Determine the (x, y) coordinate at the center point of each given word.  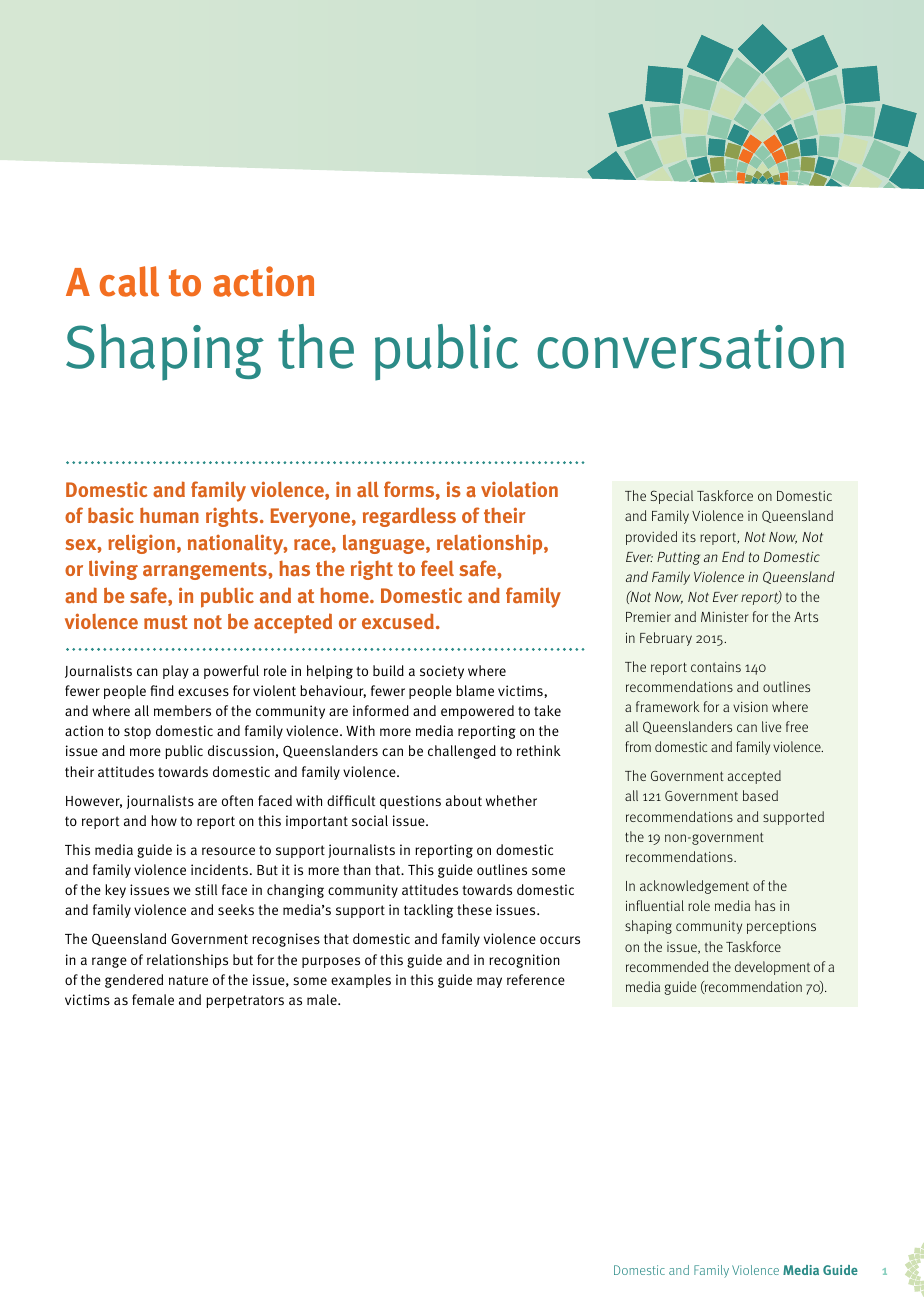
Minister (725, 617)
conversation (690, 347)
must (166, 622)
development (772, 968)
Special (672, 497)
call (129, 281)
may (489, 982)
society (442, 672)
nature (188, 980)
